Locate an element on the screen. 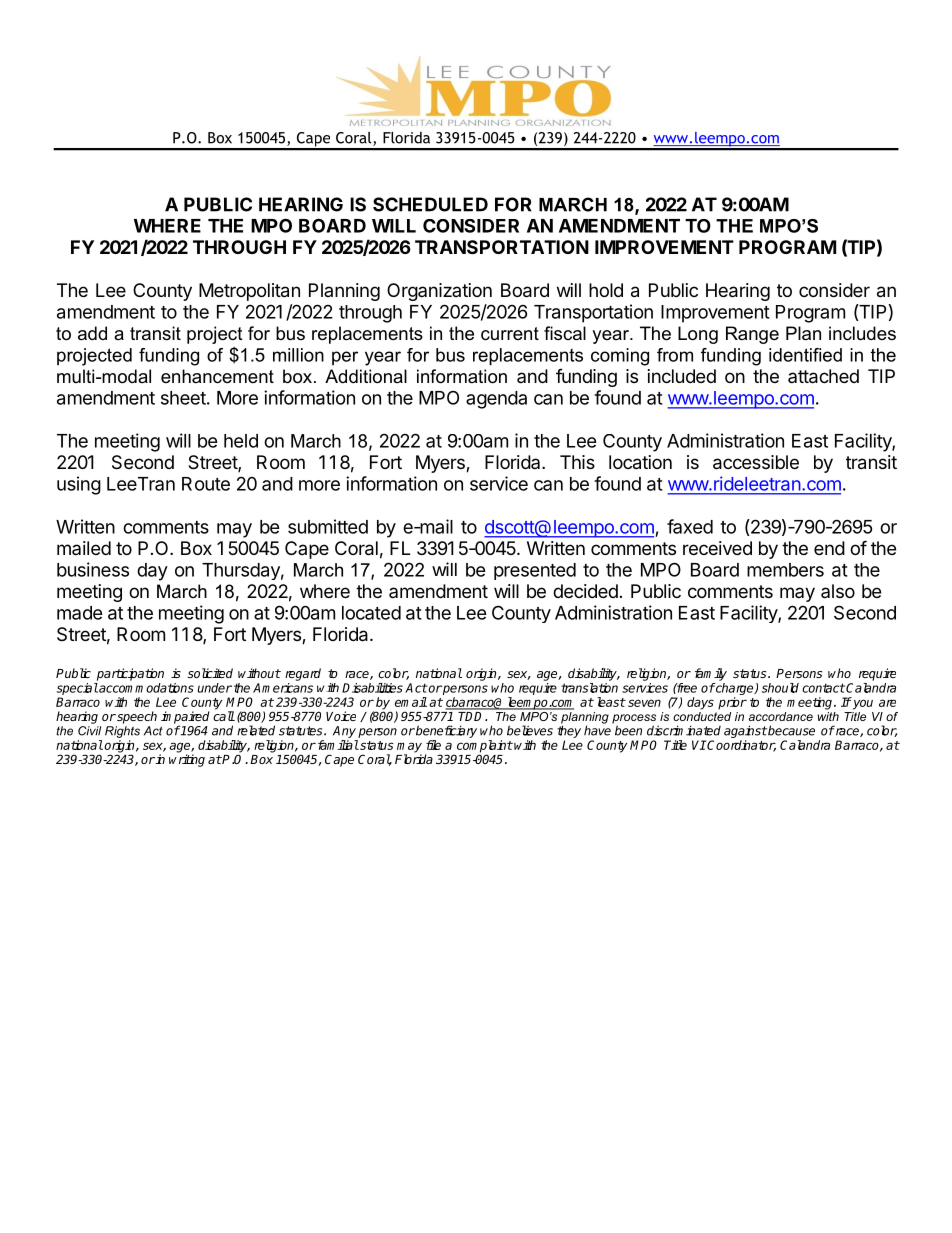 The image size is (952, 1233). business is located at coordinates (93, 569).
